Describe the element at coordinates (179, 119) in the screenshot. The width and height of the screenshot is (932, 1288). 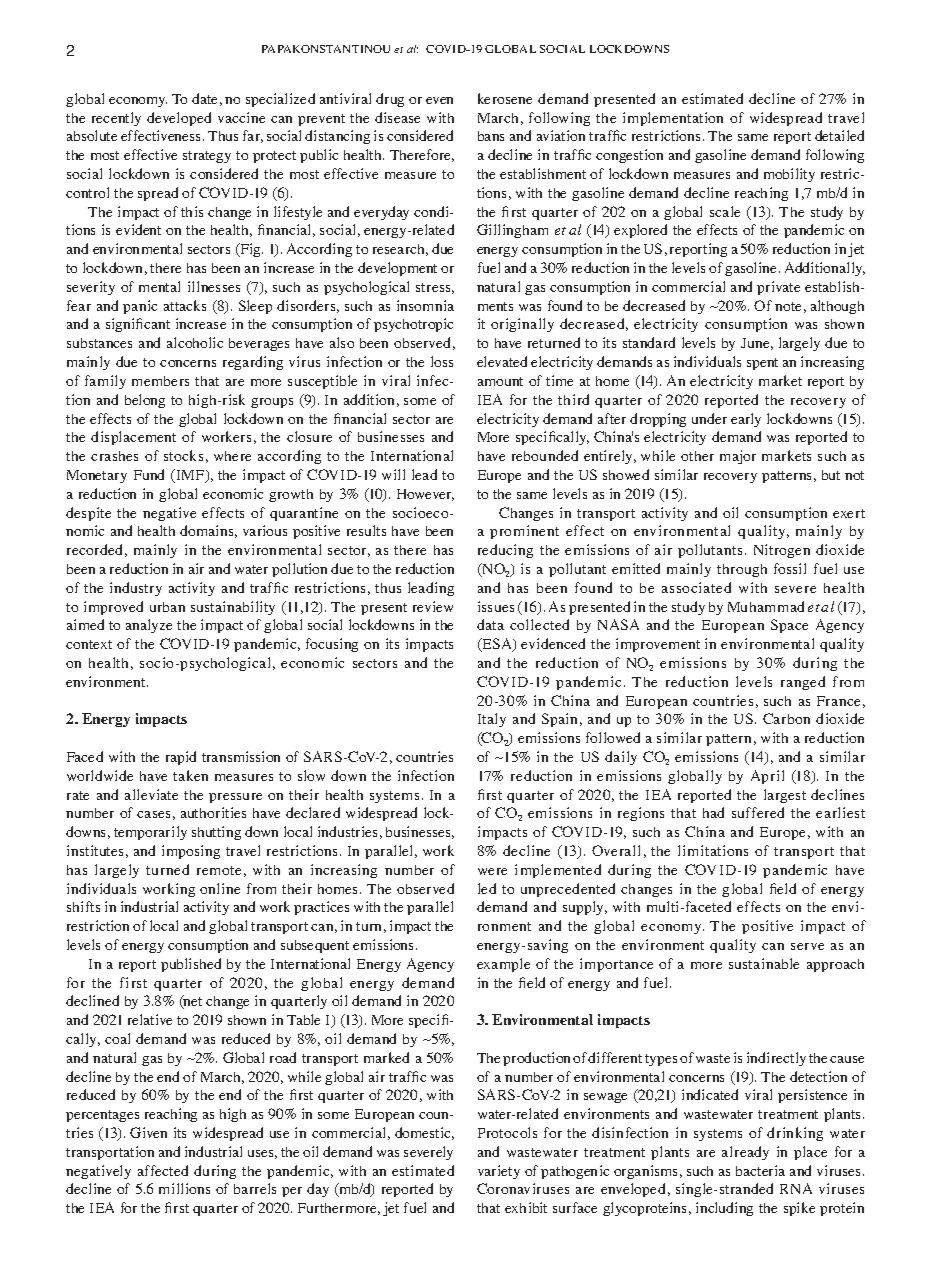
I see `developed` at that location.
